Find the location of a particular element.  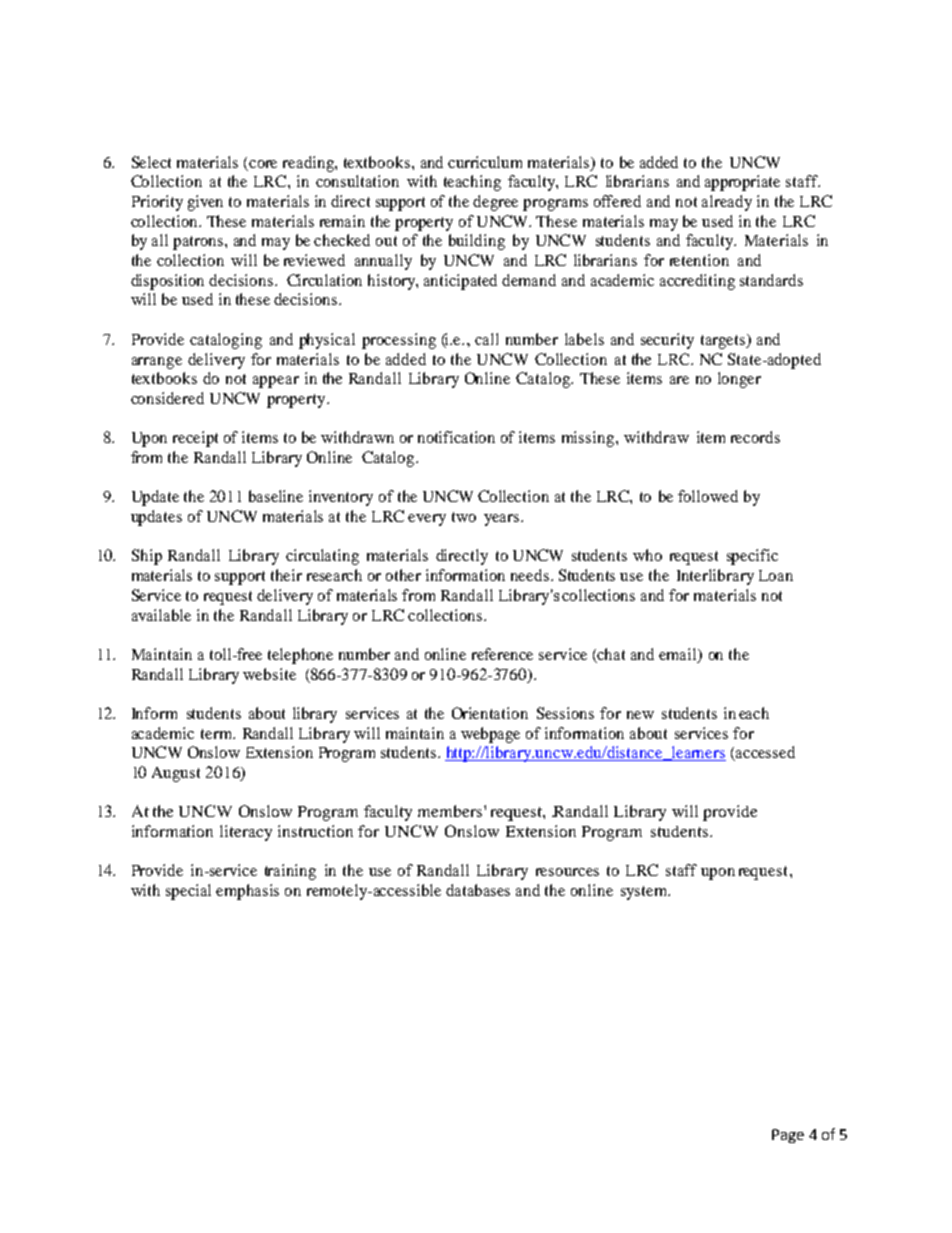

chat is located at coordinates (610, 655).
